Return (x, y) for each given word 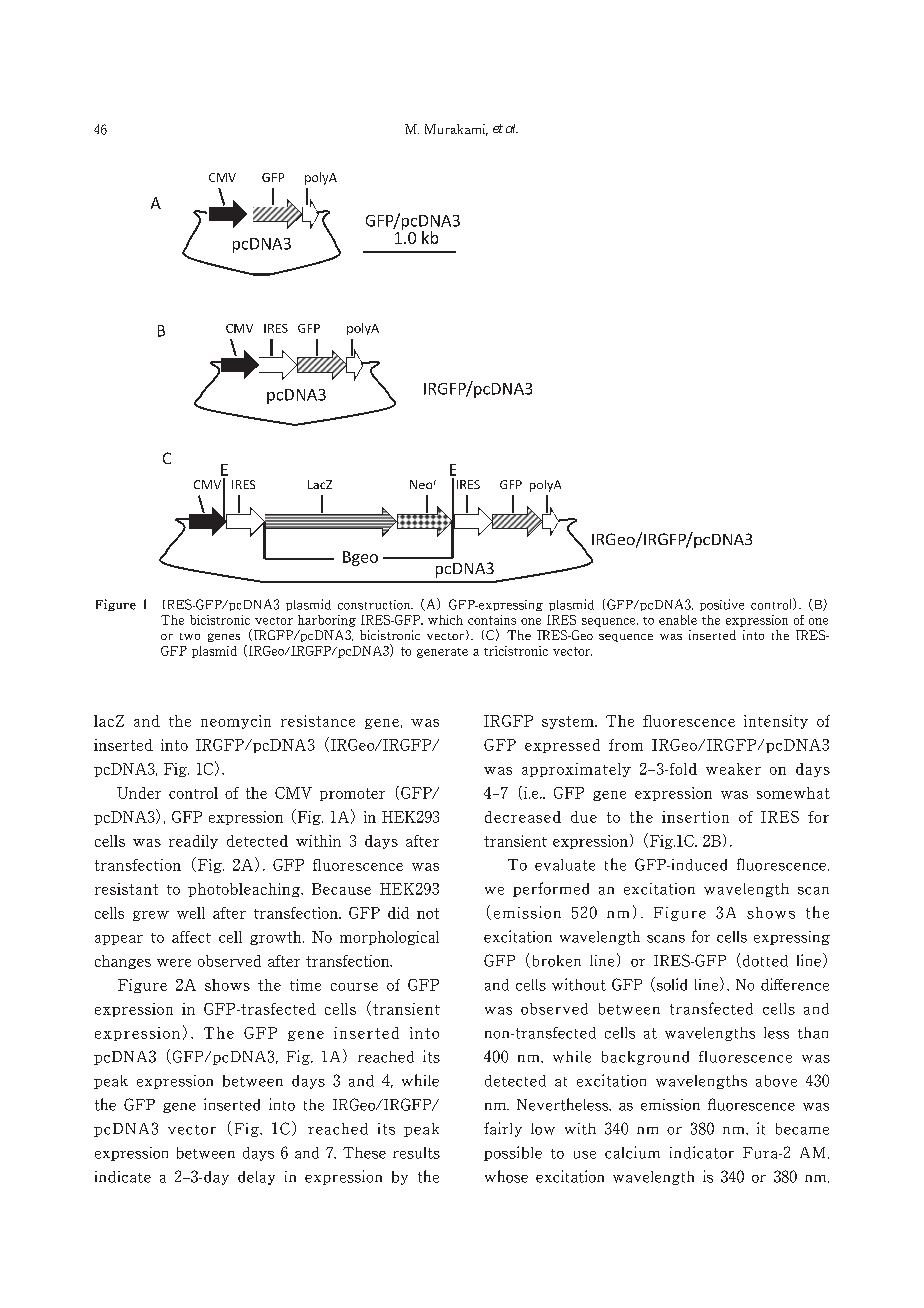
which (445, 620)
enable (678, 620)
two (190, 636)
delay (256, 1178)
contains (492, 620)
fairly (503, 1129)
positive (722, 605)
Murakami (456, 130)
